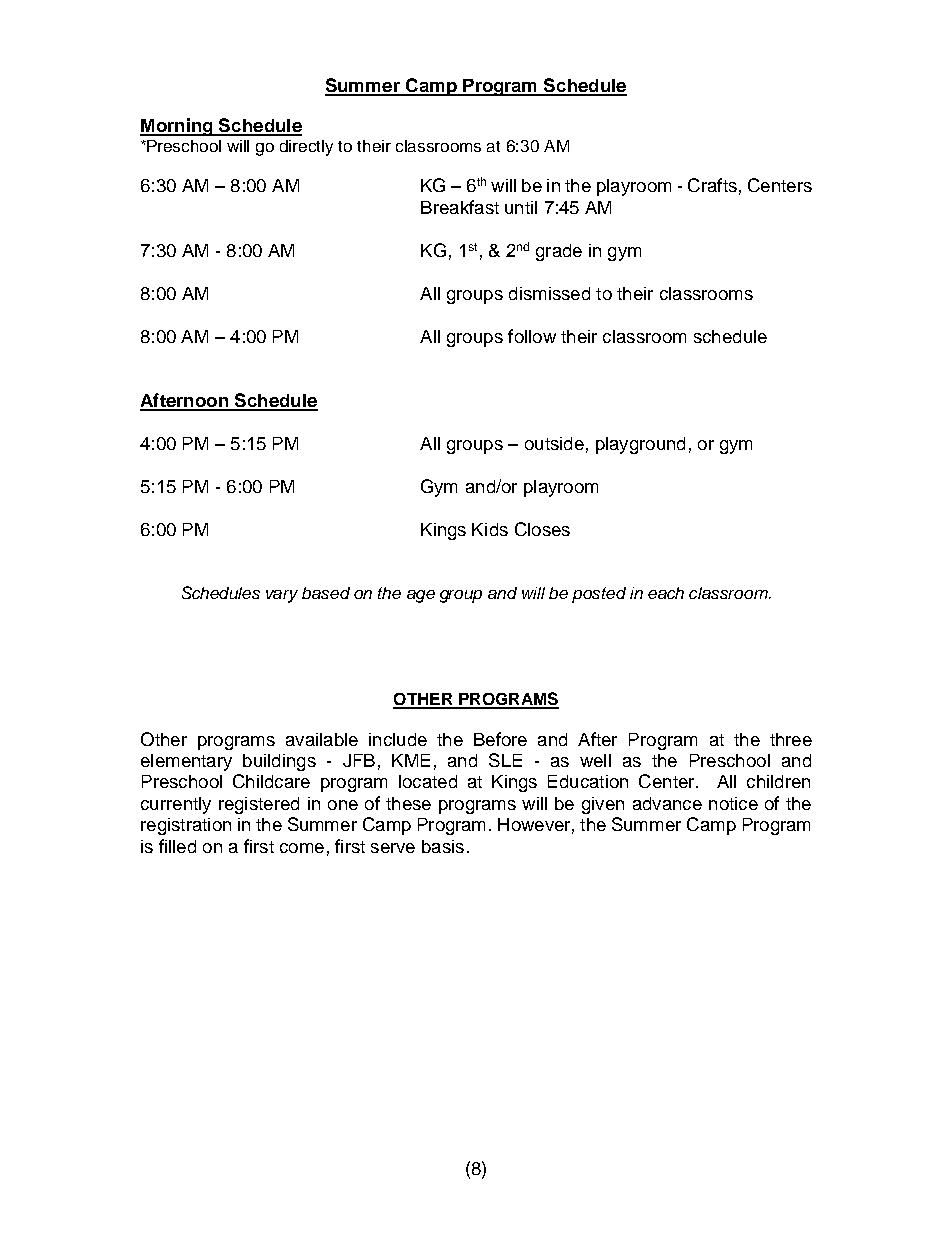 This image has height=1233, width=952. What do you see at coordinates (421, 596) in the image?
I see `age` at bounding box center [421, 596].
